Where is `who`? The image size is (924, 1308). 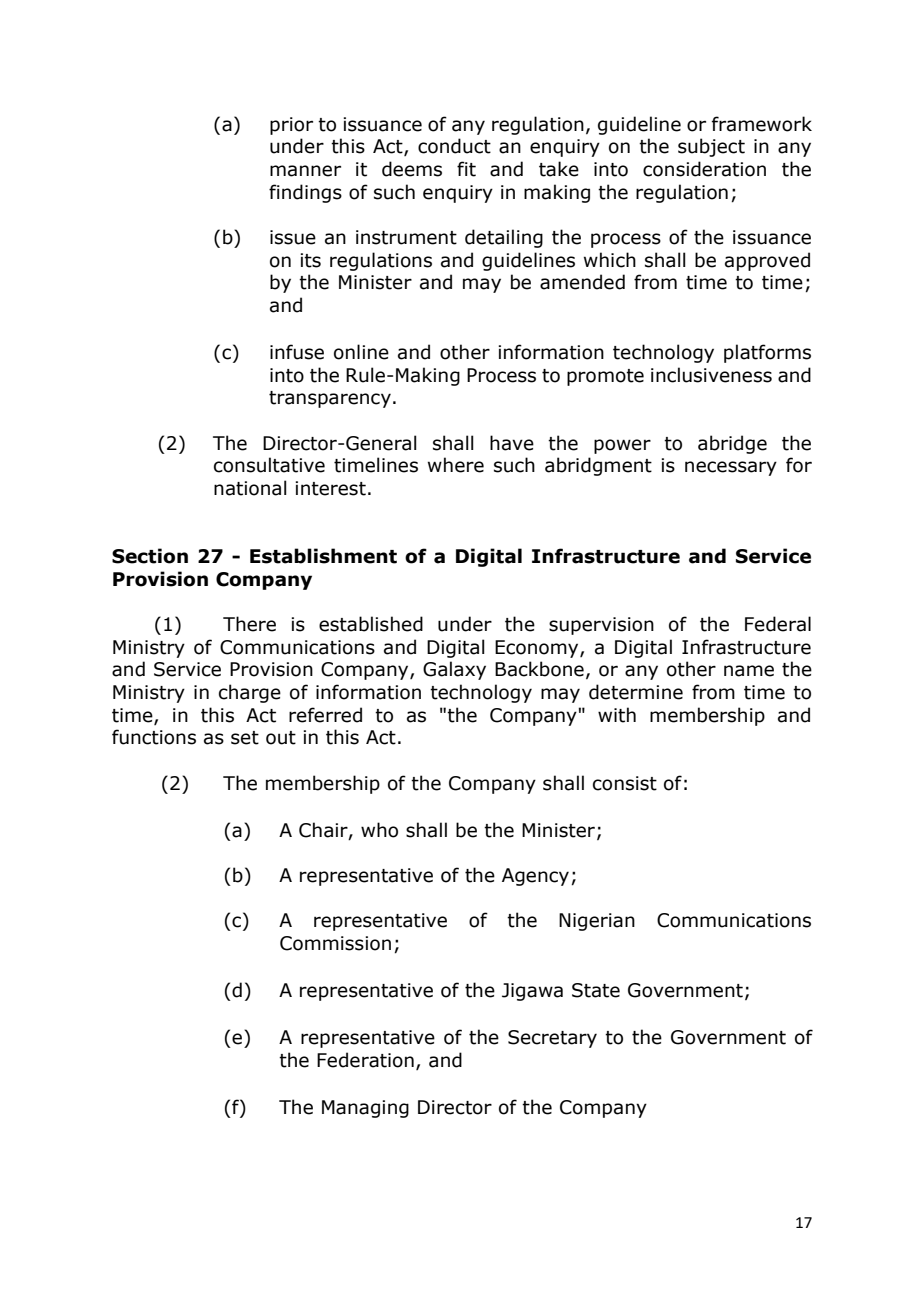
who is located at coordinates (379, 830).
